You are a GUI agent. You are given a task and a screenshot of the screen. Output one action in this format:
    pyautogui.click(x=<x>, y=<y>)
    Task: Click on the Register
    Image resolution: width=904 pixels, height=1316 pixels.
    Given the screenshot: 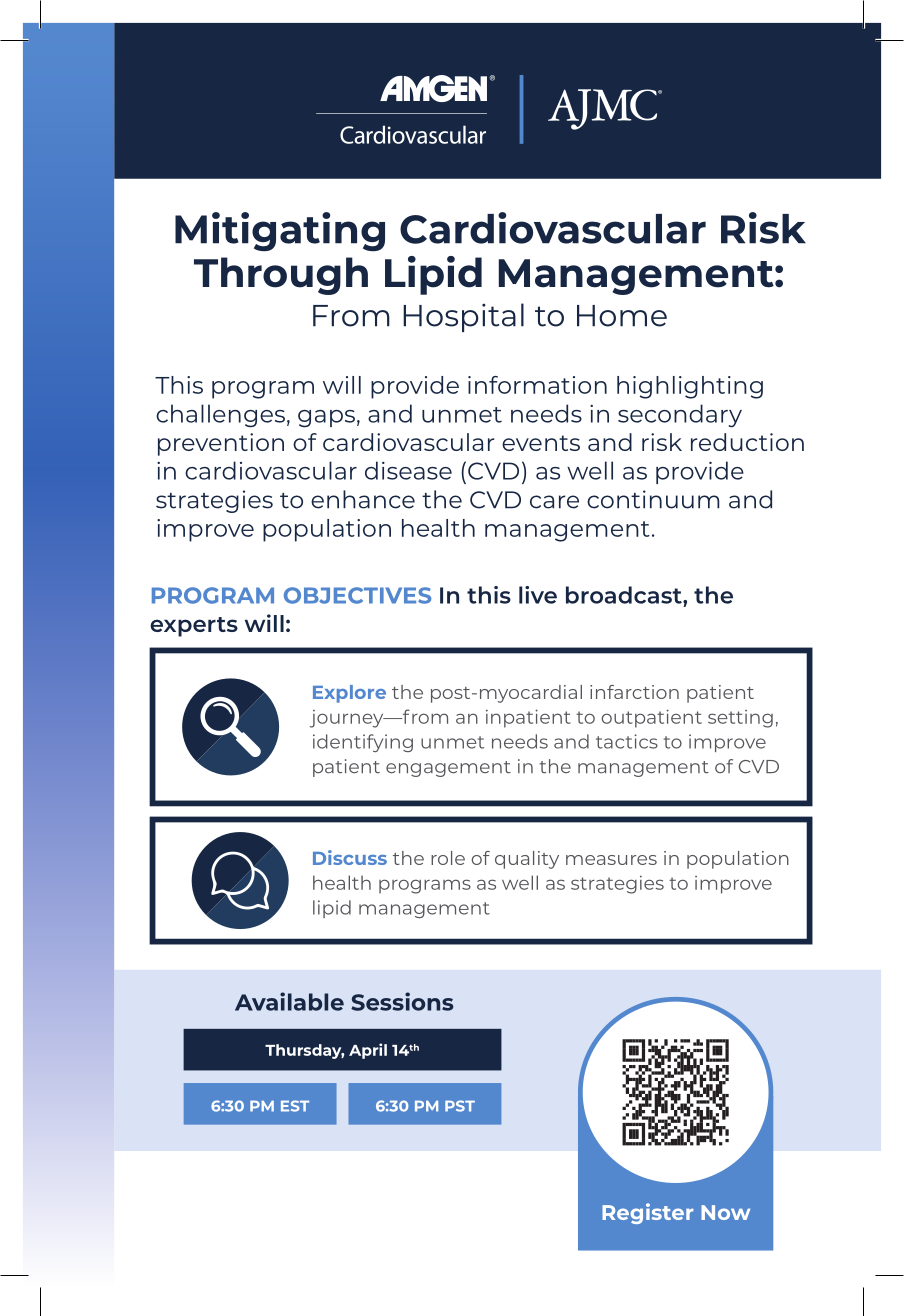 What is the action you would take?
    pyautogui.click(x=647, y=1213)
